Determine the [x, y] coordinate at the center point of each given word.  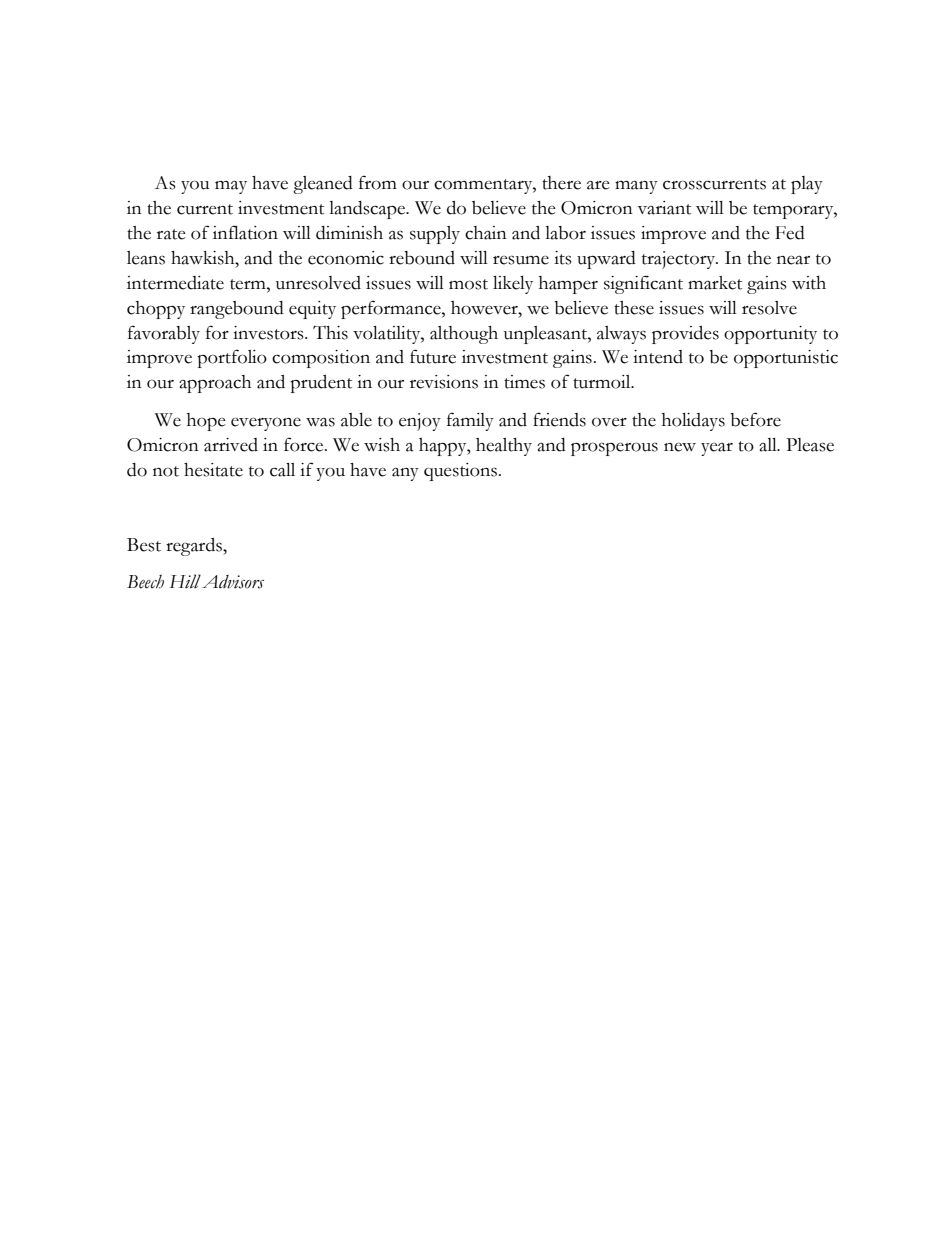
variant [664, 208]
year [717, 449]
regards [195, 547]
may [231, 187]
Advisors [233, 582]
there [561, 183]
